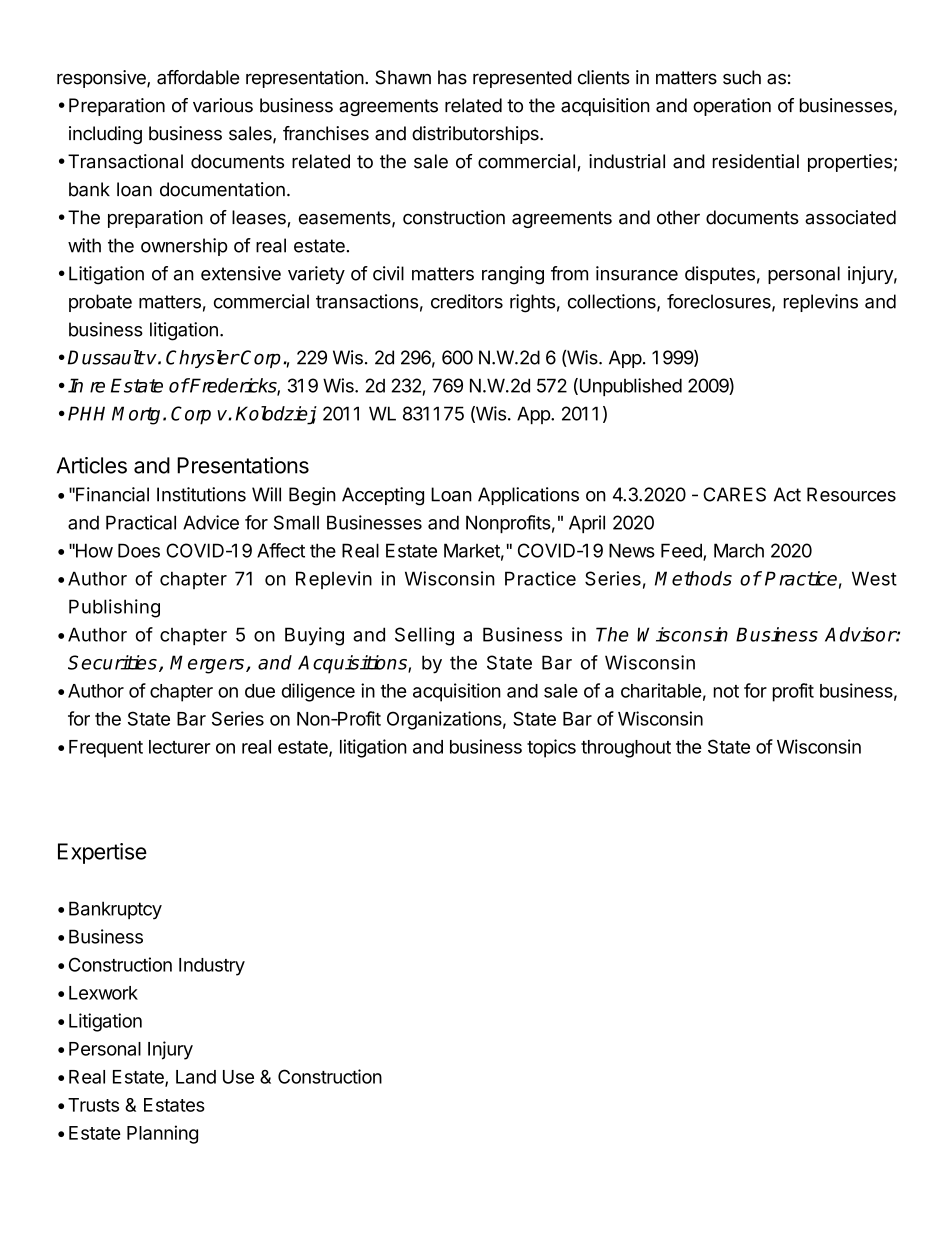 Image resolution: width=952 pixels, height=1233 pixels. I want to click on Industry, so click(212, 967).
